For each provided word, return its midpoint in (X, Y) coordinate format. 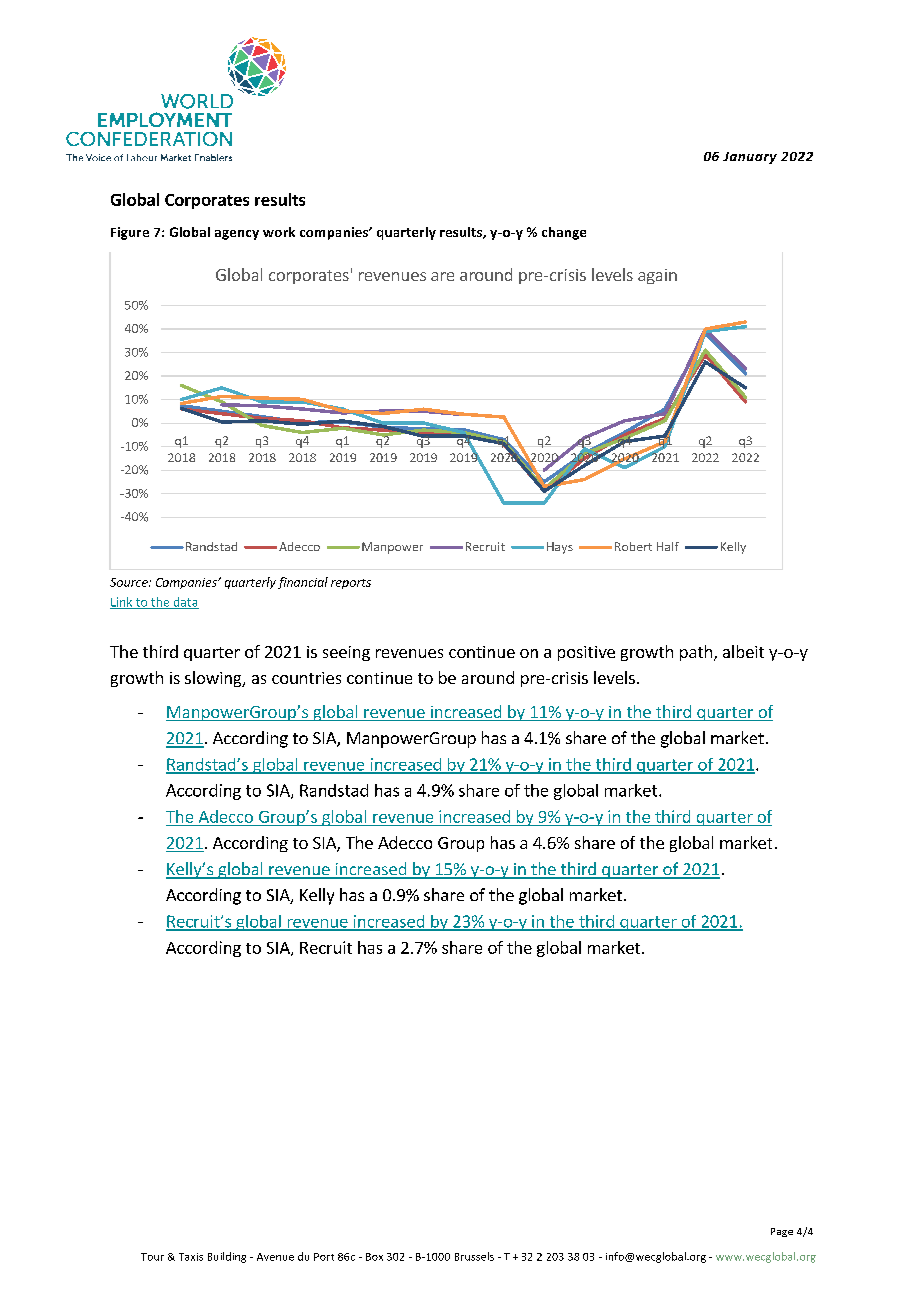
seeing (346, 653)
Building (227, 1257)
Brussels (474, 1256)
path (696, 653)
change (564, 233)
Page (782, 1232)
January (750, 158)
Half (668, 546)
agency (237, 235)
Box (374, 1257)
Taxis (191, 1257)
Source (130, 582)
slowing (214, 679)
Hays (560, 548)
